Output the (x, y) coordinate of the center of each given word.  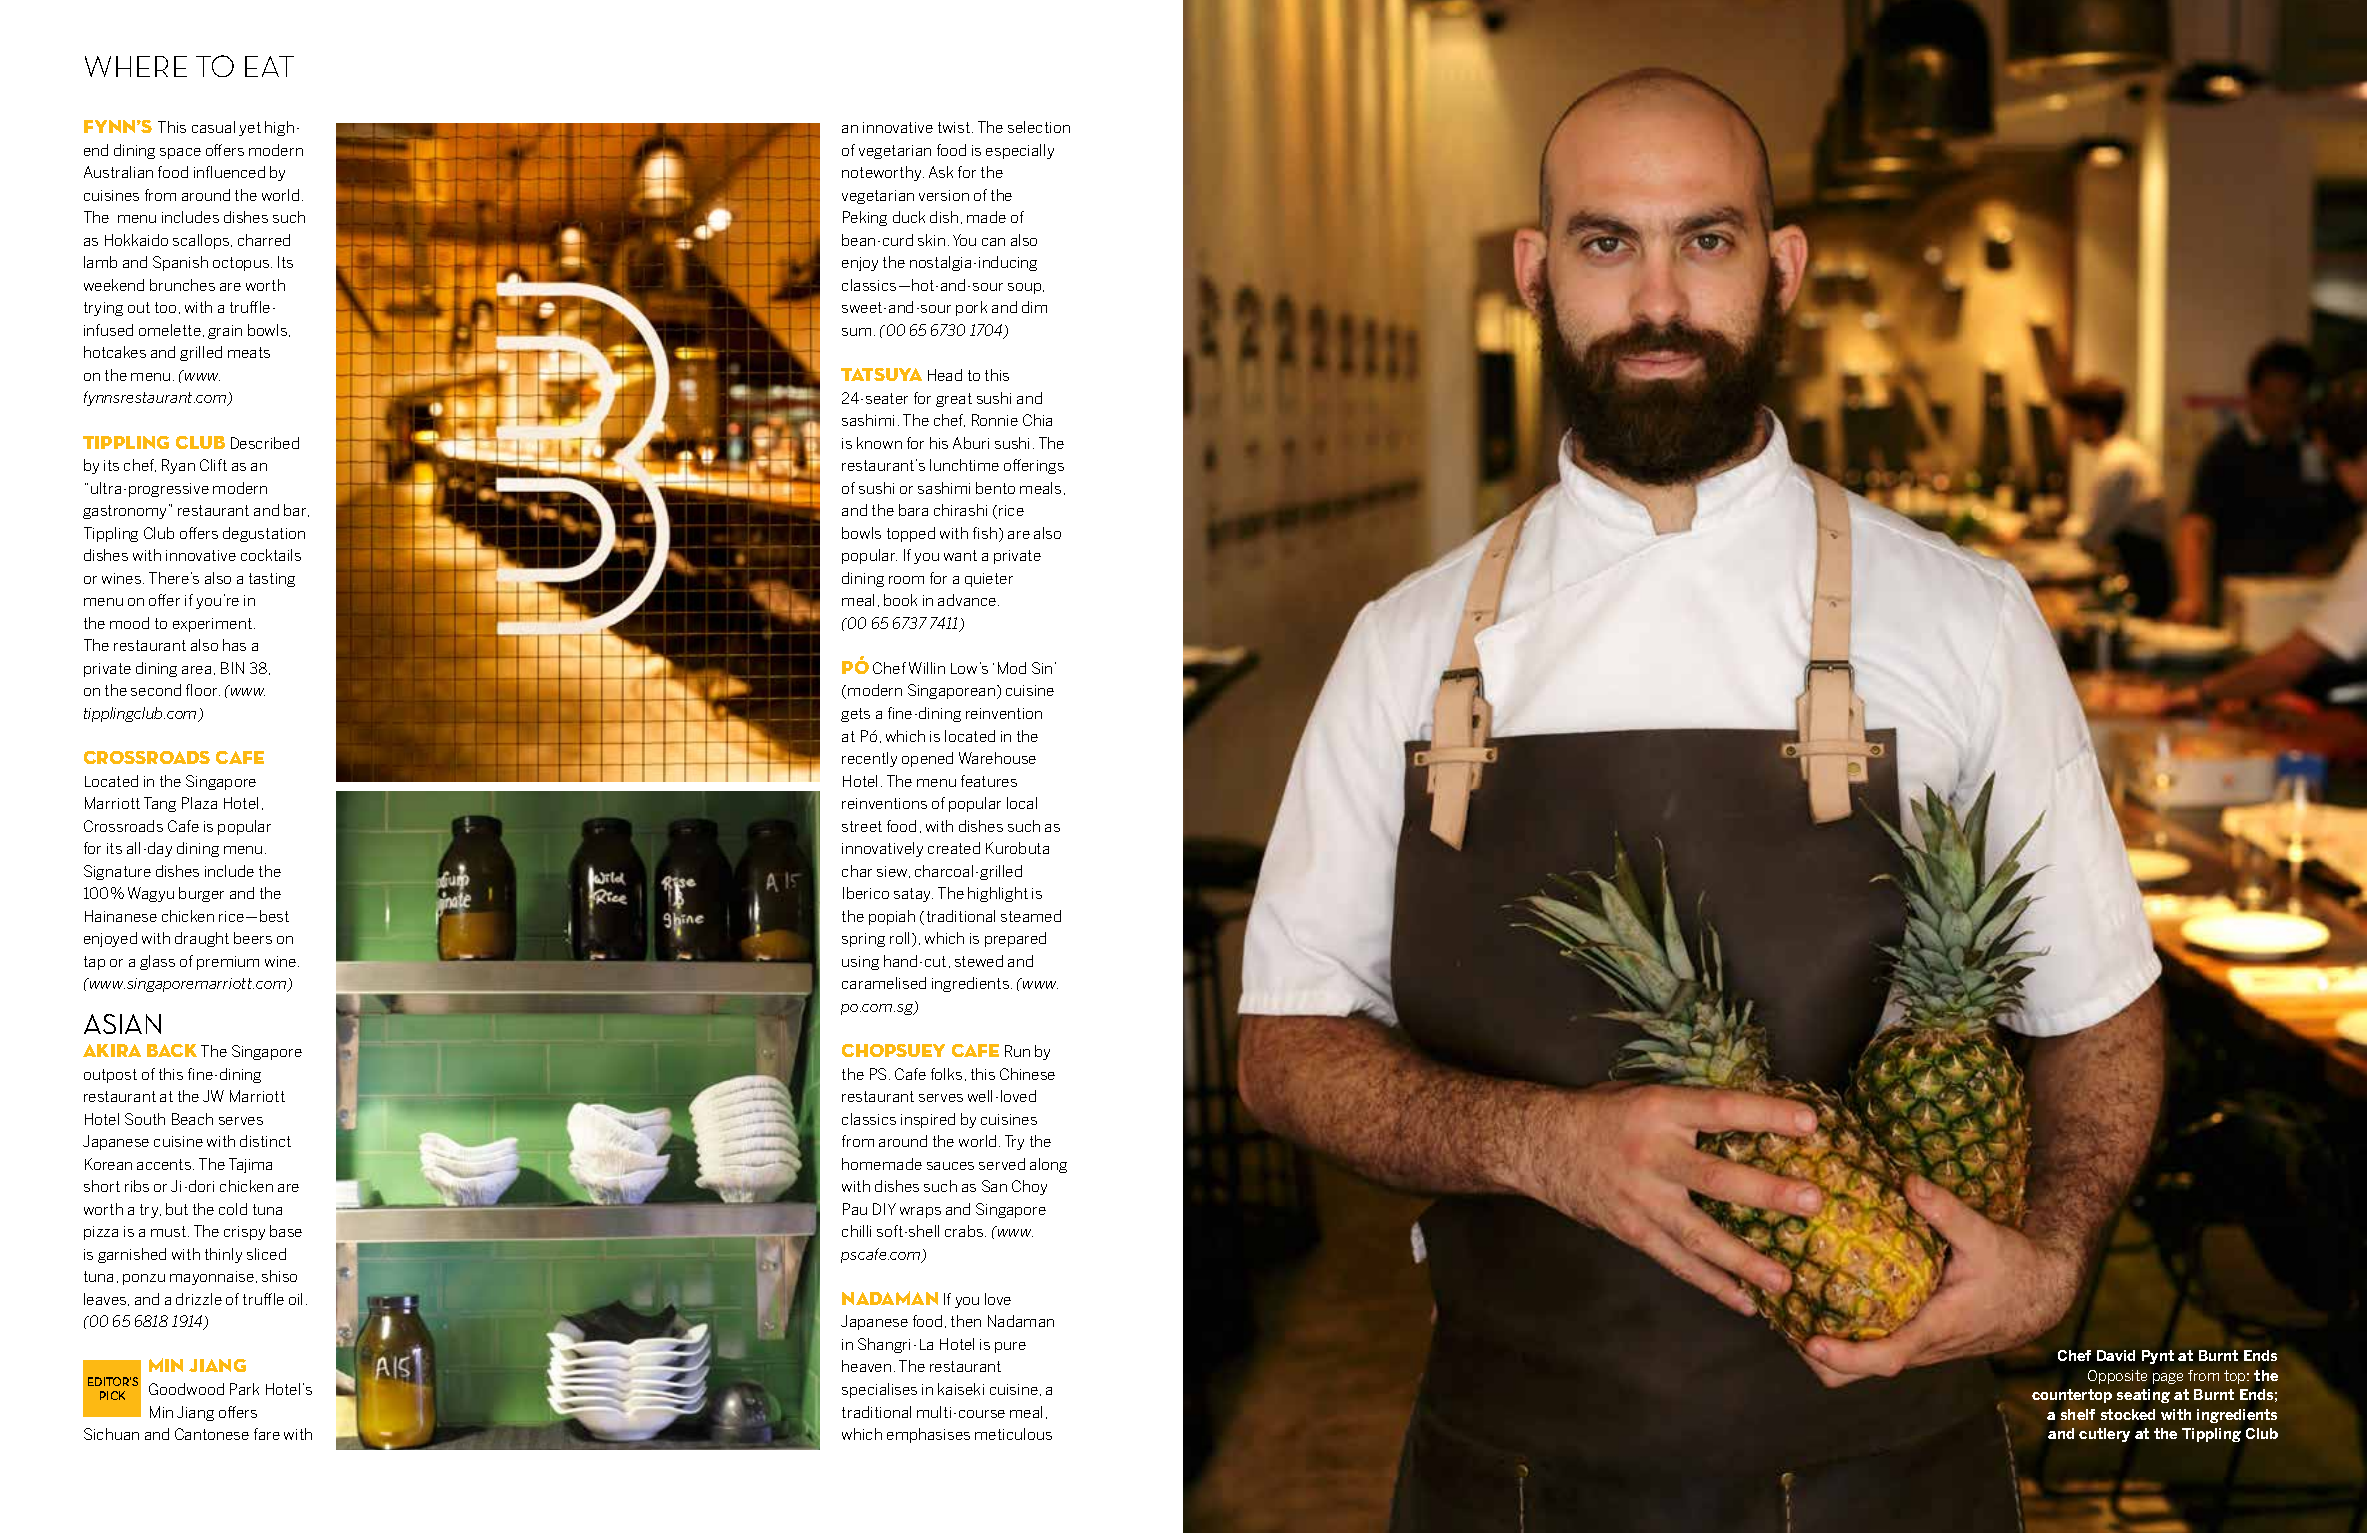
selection (1039, 127)
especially (1020, 151)
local (1022, 803)
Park (244, 1389)
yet (250, 129)
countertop (2072, 1396)
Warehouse (997, 758)
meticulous (1013, 1434)
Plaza (199, 803)
